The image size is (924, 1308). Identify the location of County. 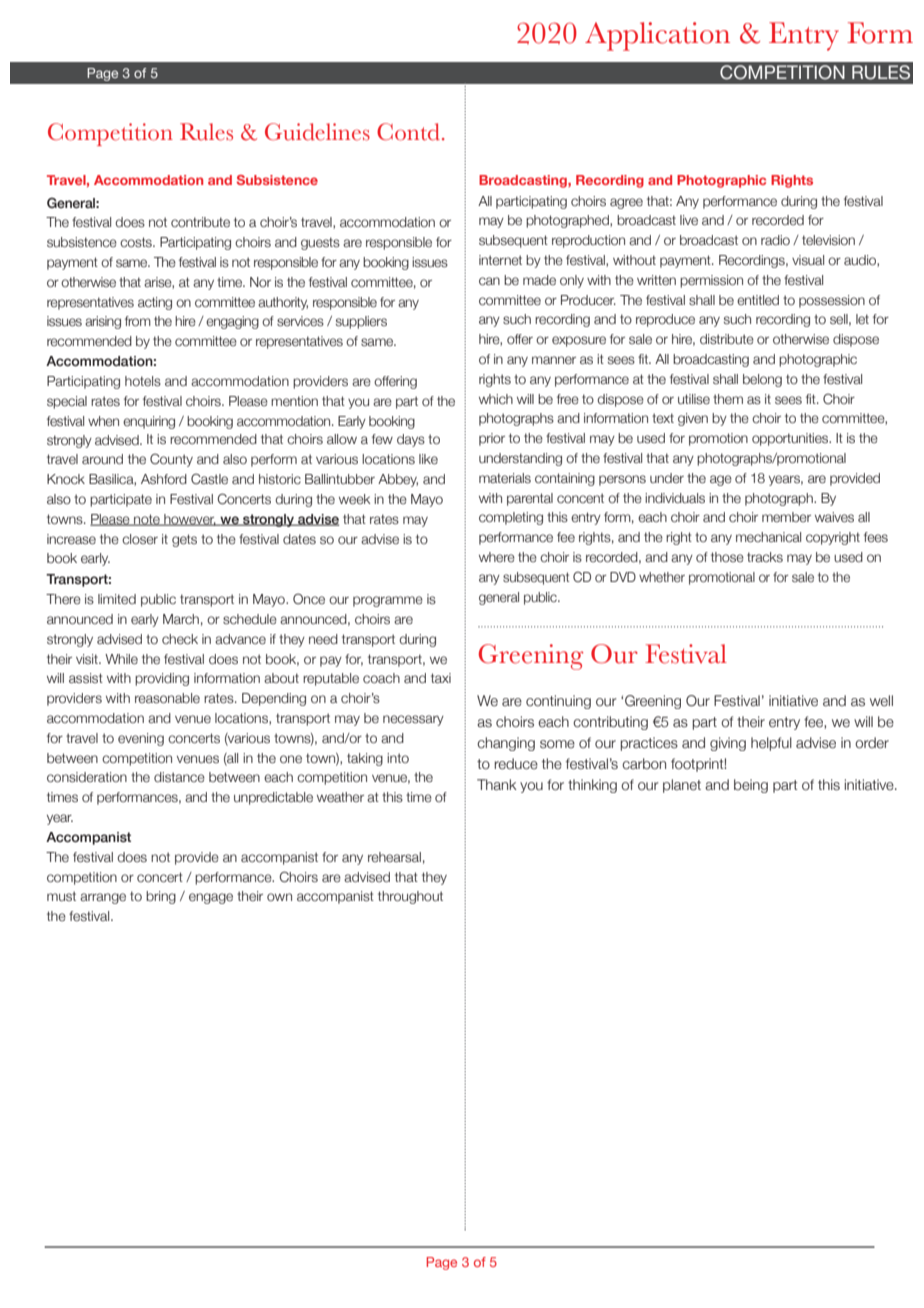
(171, 460).
